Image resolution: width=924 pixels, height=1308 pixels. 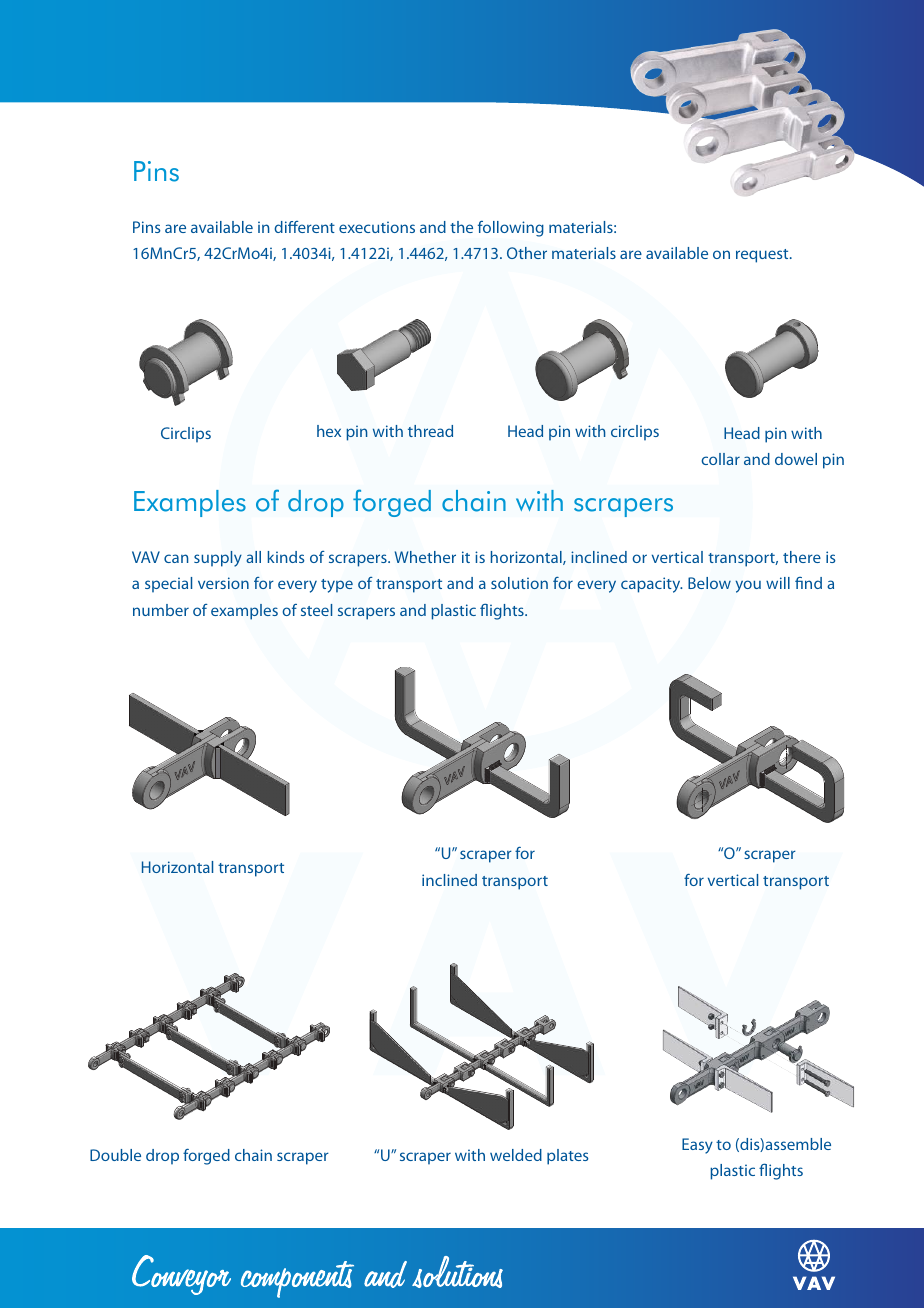 I want to click on Easy, so click(x=697, y=1146).
